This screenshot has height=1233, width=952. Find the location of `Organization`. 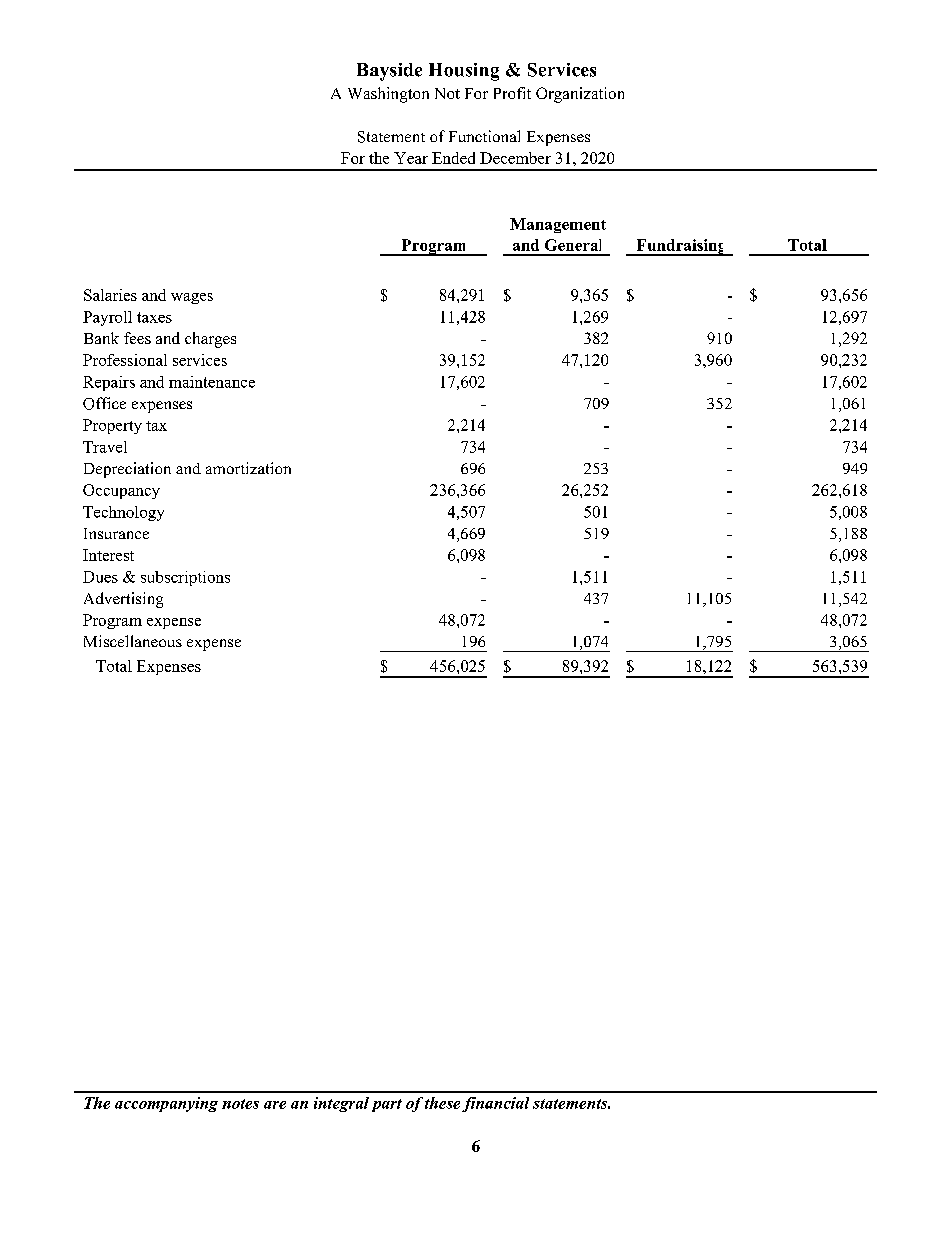

Organization is located at coordinates (580, 95).
